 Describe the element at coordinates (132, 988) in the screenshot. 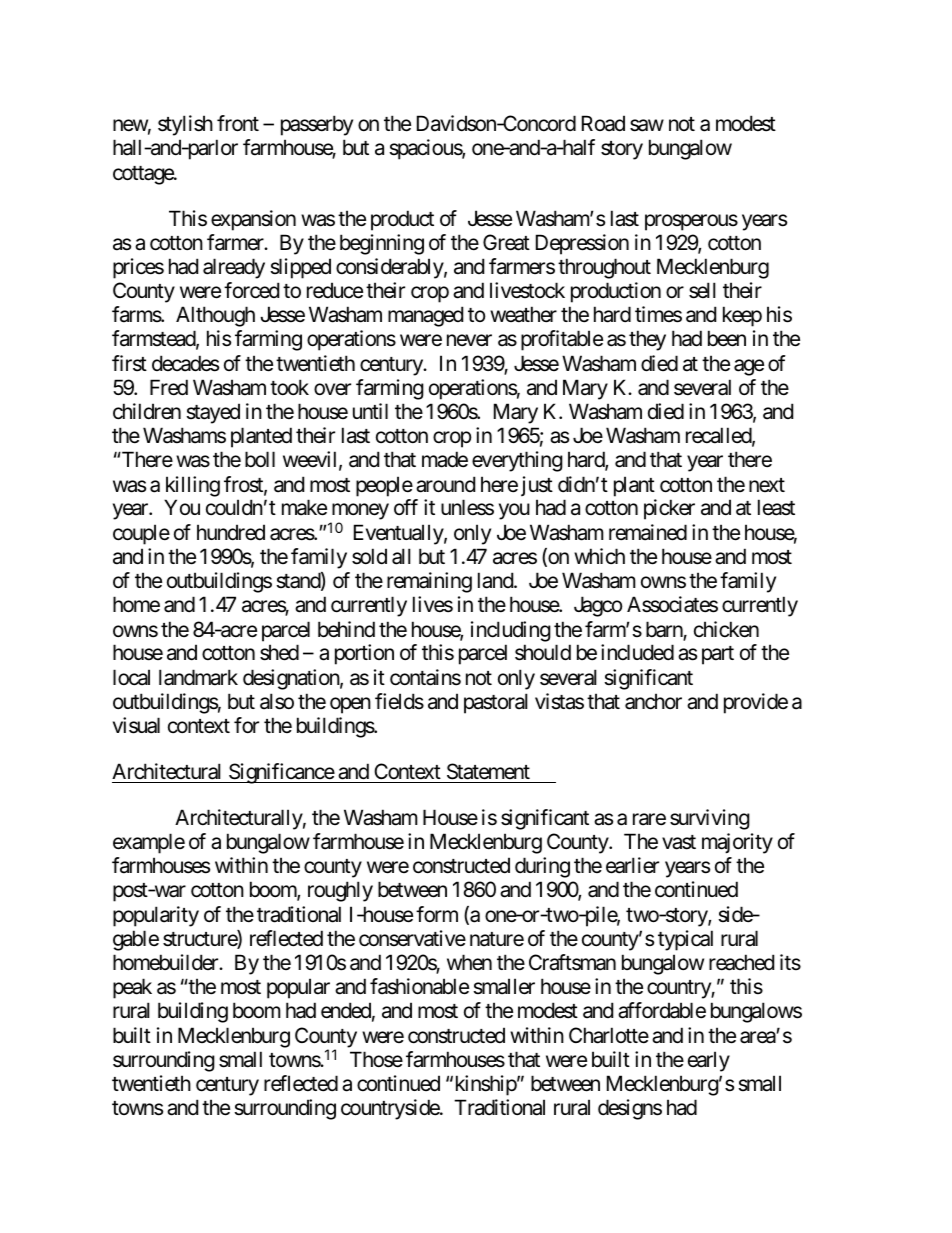

I see `peak` at that location.
